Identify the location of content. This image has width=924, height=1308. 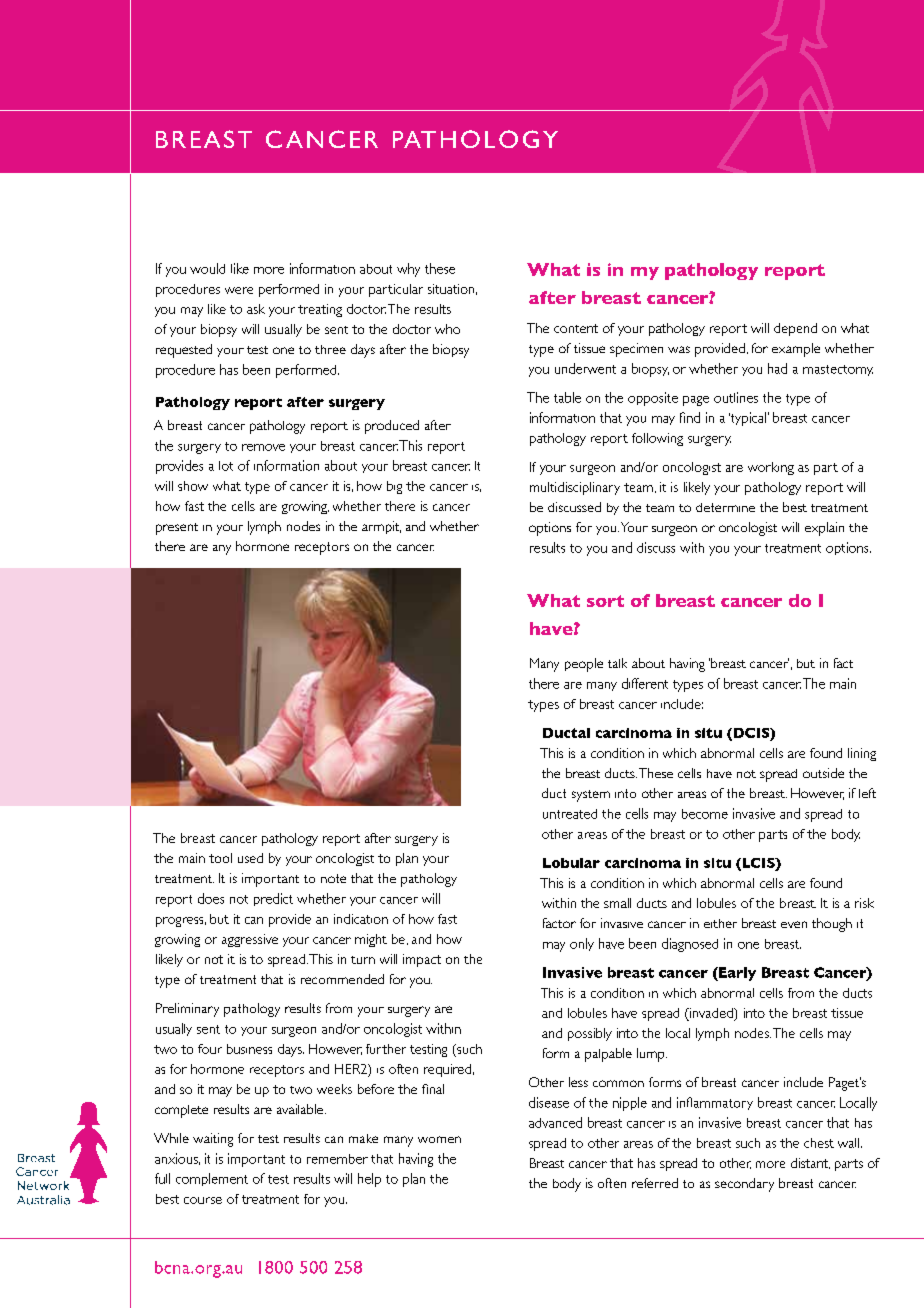
(576, 328).
